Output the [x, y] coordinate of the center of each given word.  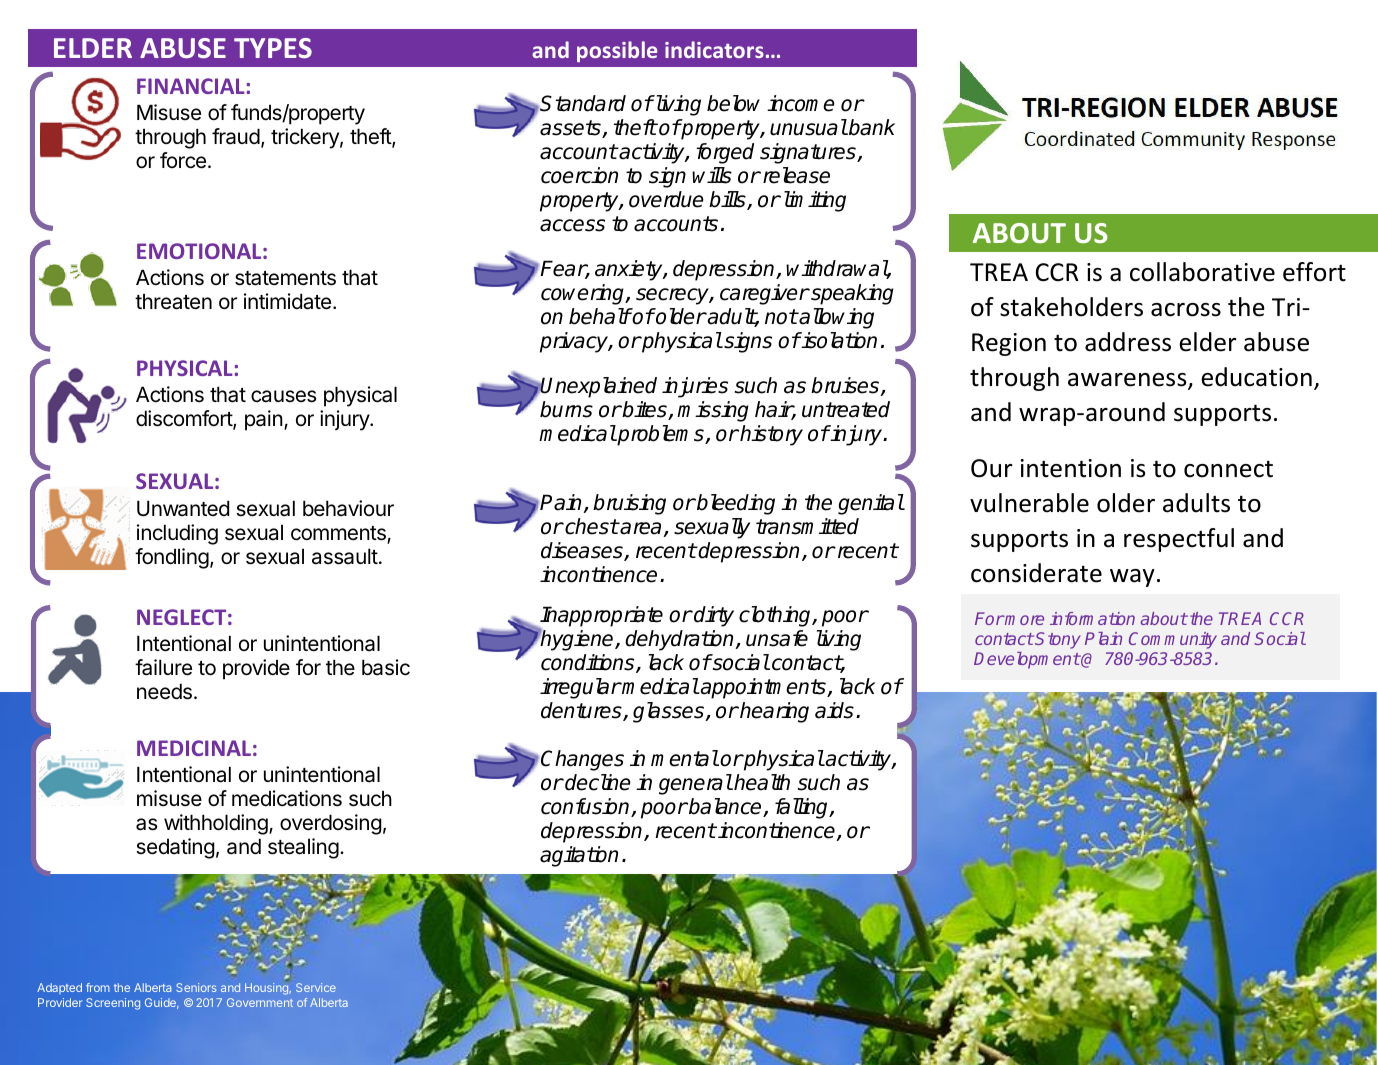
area [641, 529]
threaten [173, 301]
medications [287, 798]
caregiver [764, 294]
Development [1027, 660]
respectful [1179, 540]
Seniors [196, 987]
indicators [714, 49]
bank [871, 127]
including [177, 534]
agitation [579, 856]
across [1186, 310]
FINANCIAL [192, 86]
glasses [670, 712]
